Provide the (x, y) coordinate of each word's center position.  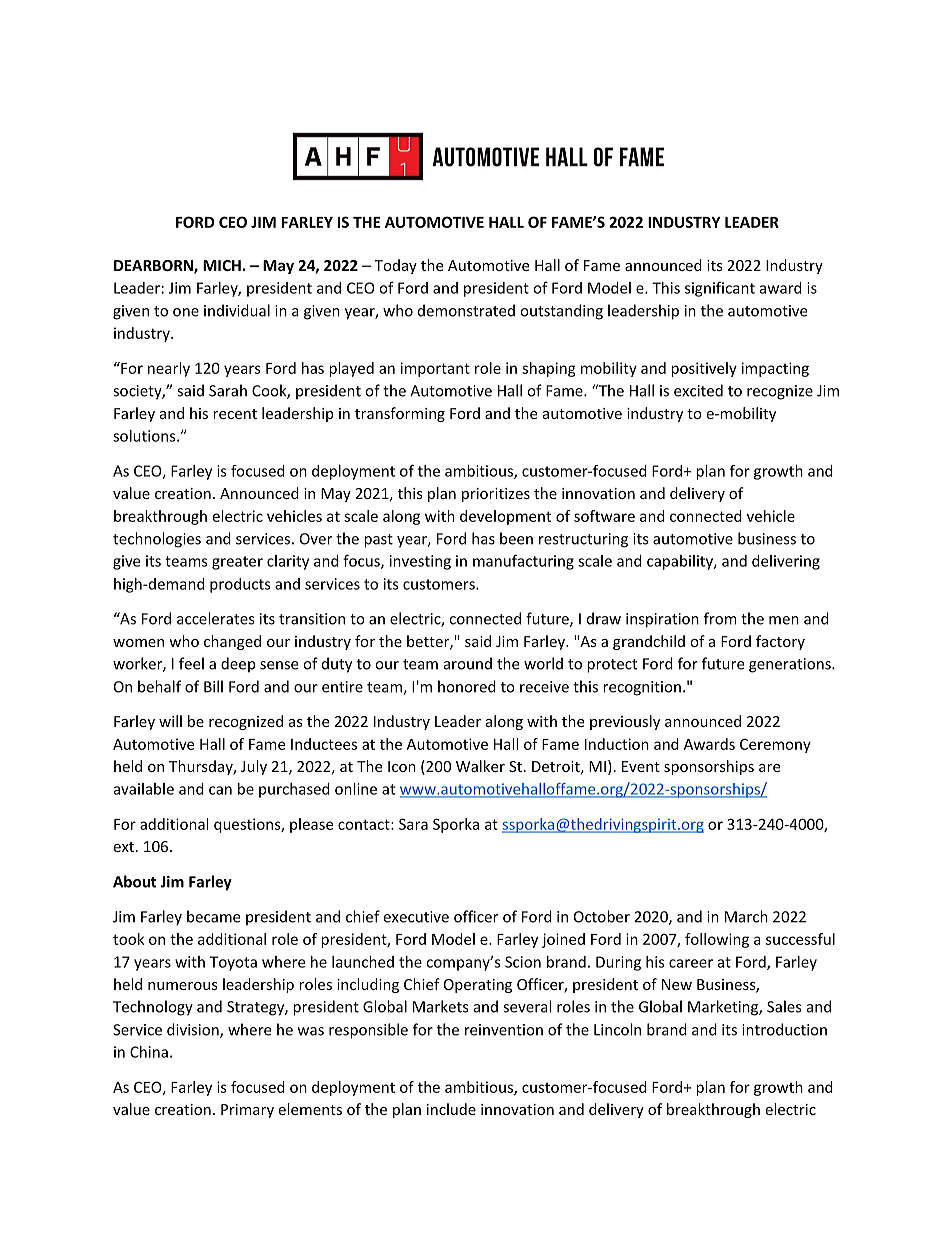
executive (416, 917)
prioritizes (496, 495)
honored (467, 686)
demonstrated (466, 310)
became (213, 916)
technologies (157, 540)
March (746, 916)
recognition (642, 688)
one (186, 312)
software (604, 516)
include (451, 1109)
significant (720, 289)
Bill (213, 686)
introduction (784, 1029)
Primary (247, 1111)
